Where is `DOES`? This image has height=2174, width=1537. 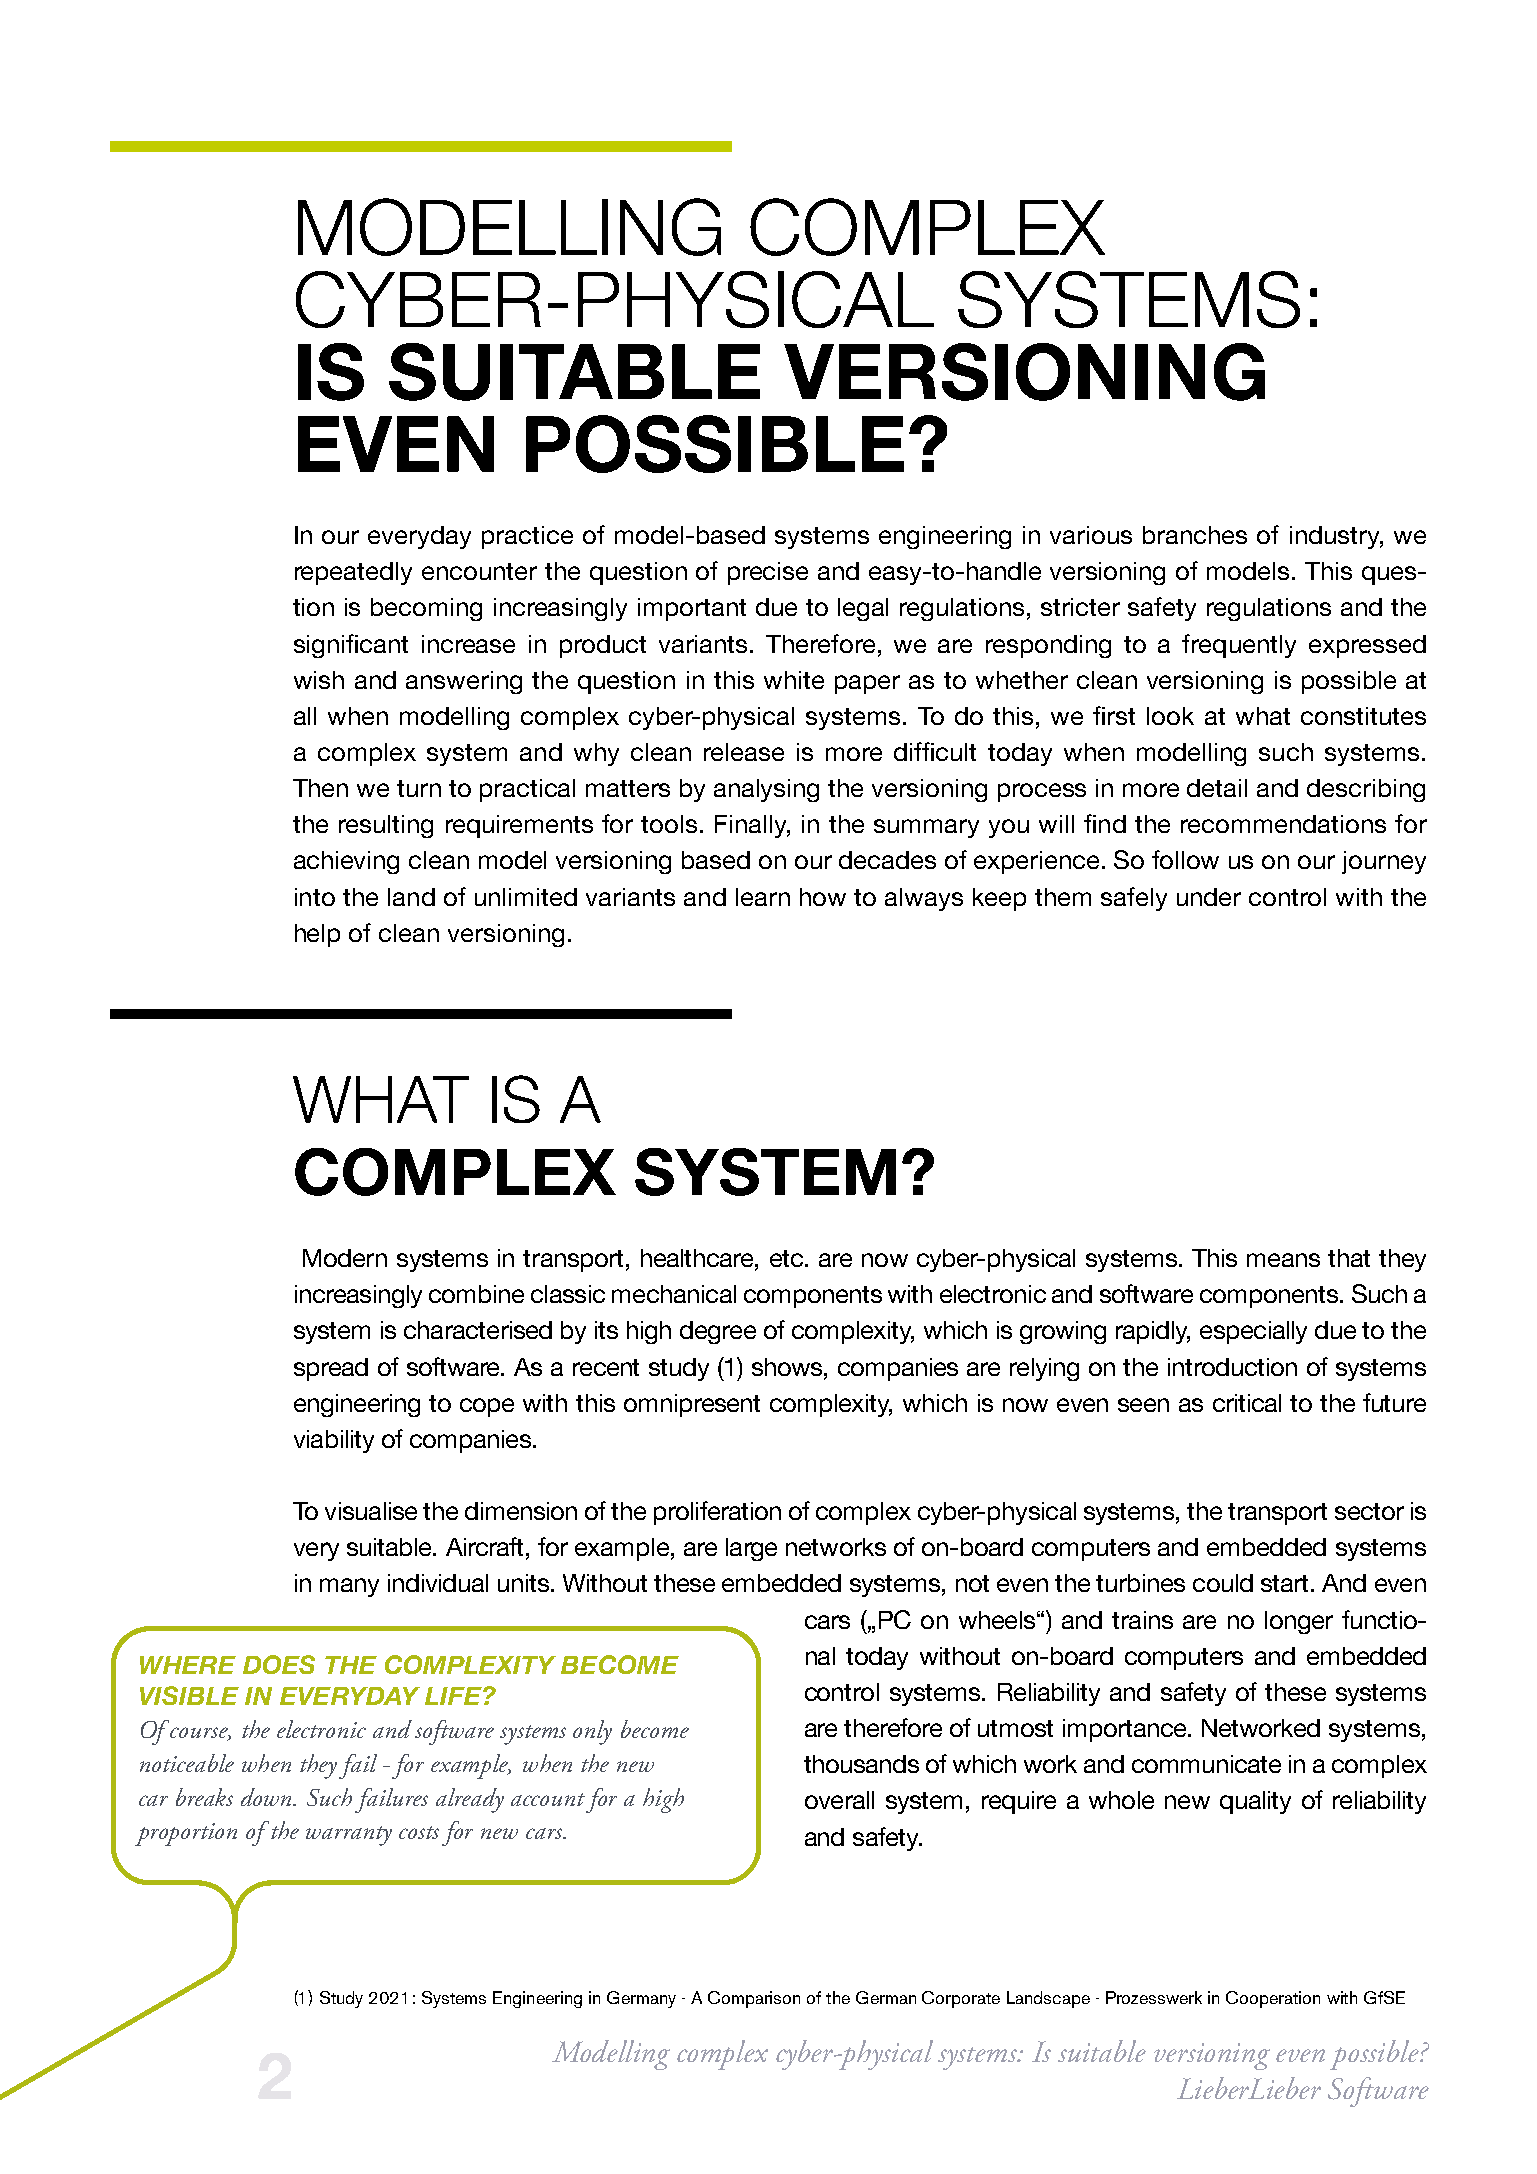 DOES is located at coordinates (279, 1664).
